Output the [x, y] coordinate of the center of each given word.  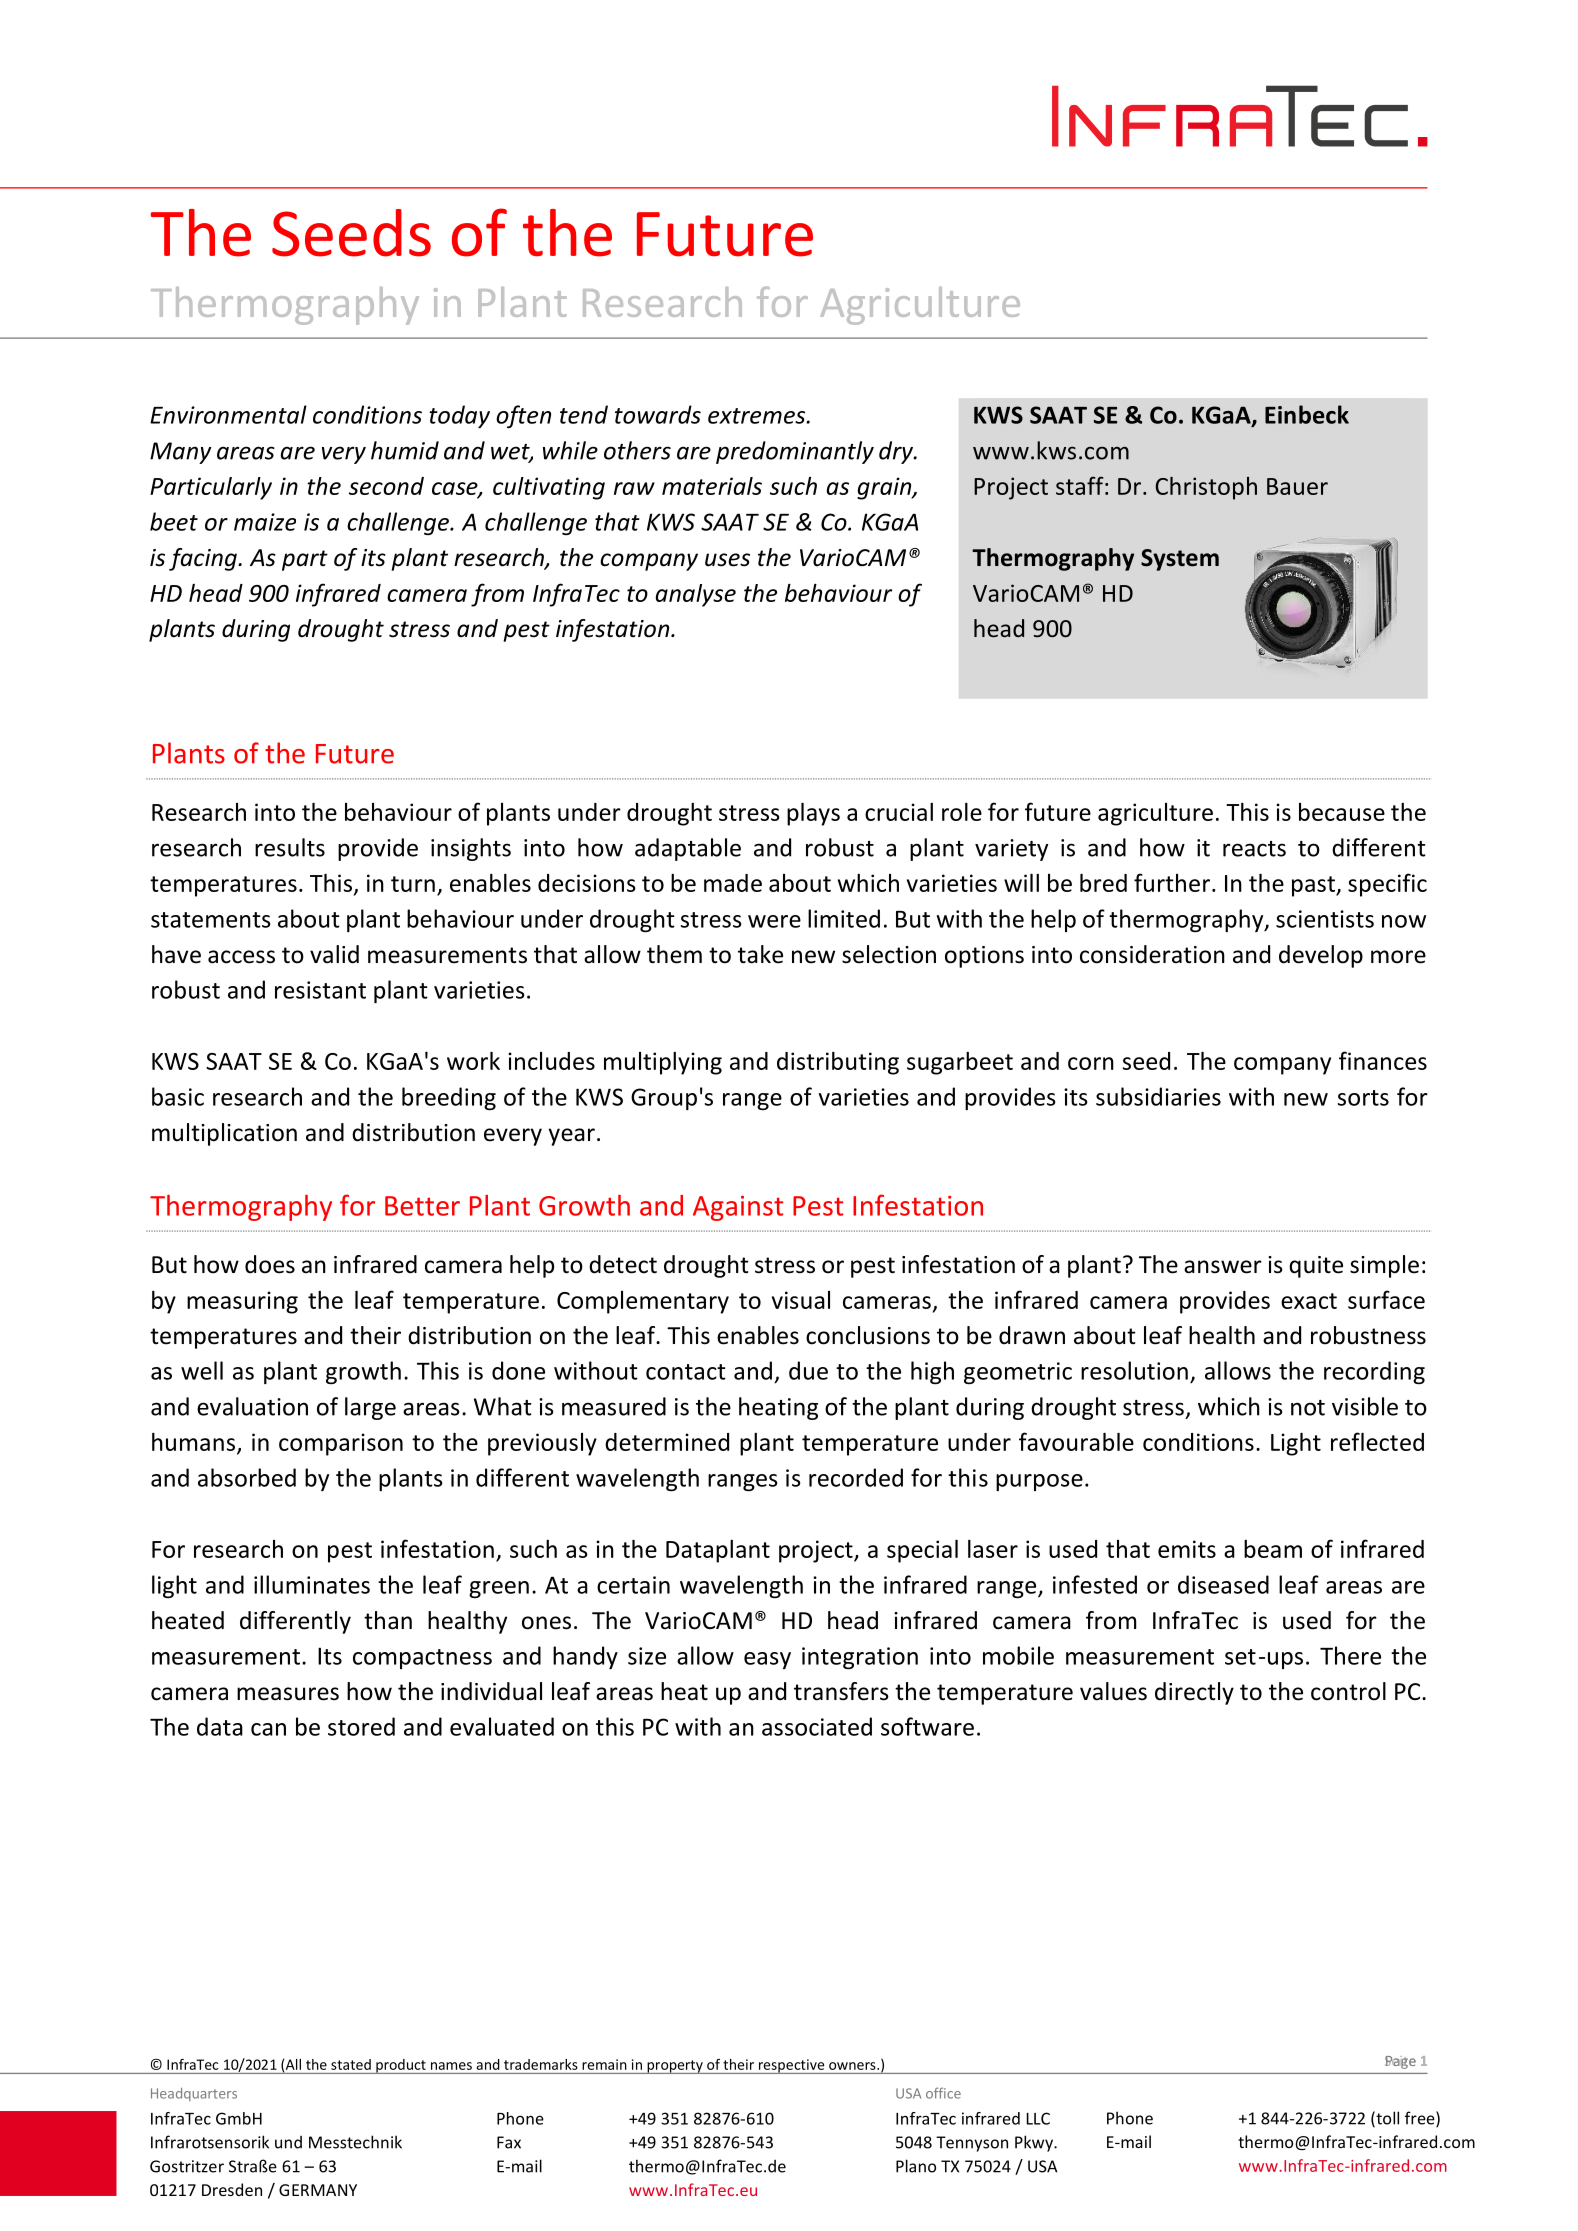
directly [1194, 1693]
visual [801, 1300]
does [270, 1264]
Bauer [1297, 486]
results [290, 847]
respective [791, 2066]
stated [351, 2064]
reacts [1254, 849]
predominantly [795, 452]
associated [817, 1726]
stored [361, 1726]
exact [1309, 1301]
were [774, 921]
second [386, 486]
